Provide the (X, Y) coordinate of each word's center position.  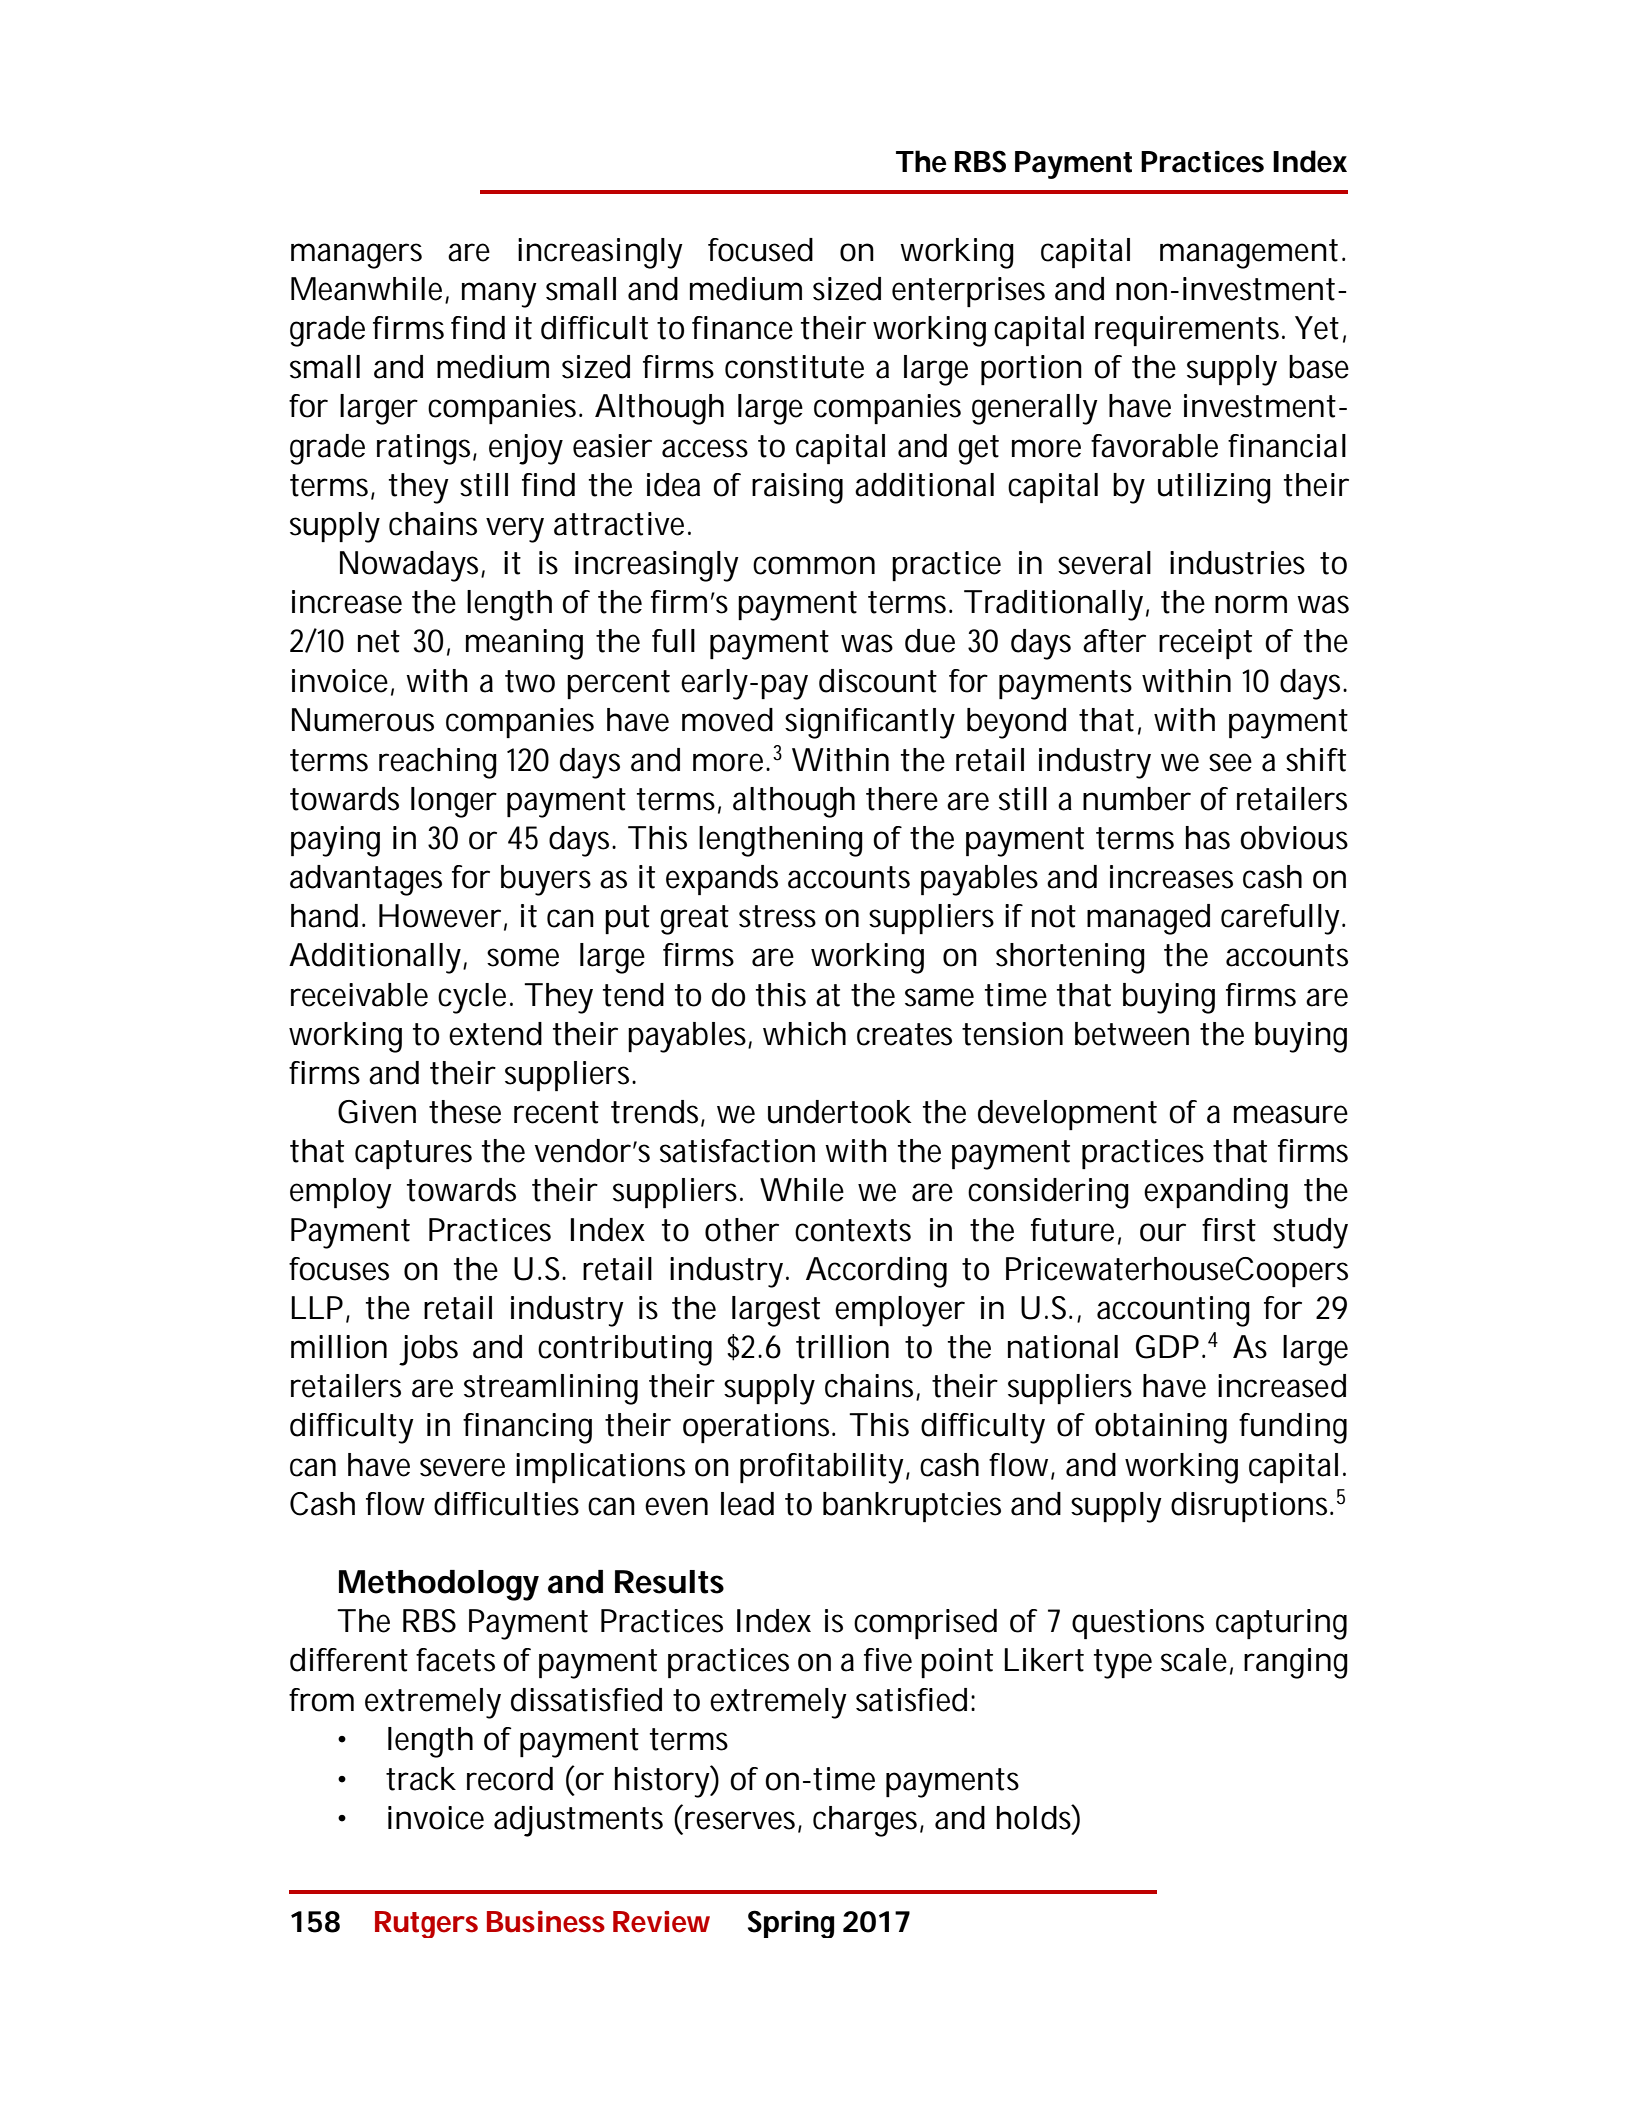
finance (742, 328)
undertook (840, 1112)
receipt (1205, 644)
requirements (1190, 331)
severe (462, 1467)
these (465, 1112)
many (499, 295)
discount (878, 681)
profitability (823, 1468)
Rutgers (426, 1924)
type (1123, 1664)
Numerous (363, 720)
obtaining (1161, 1428)
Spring (791, 1924)
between (1132, 1034)
